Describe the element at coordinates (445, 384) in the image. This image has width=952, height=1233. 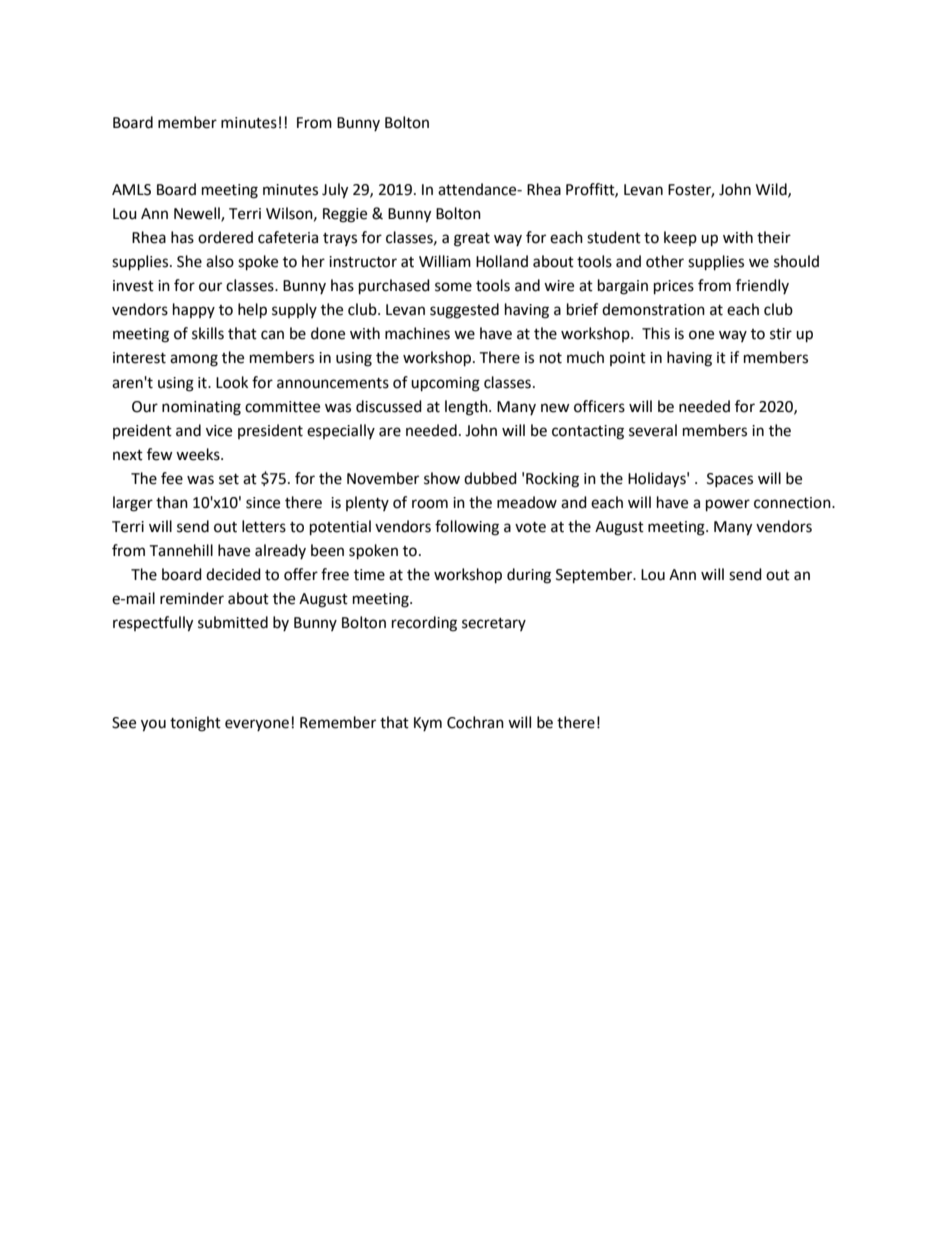
I see `upcoming` at that location.
